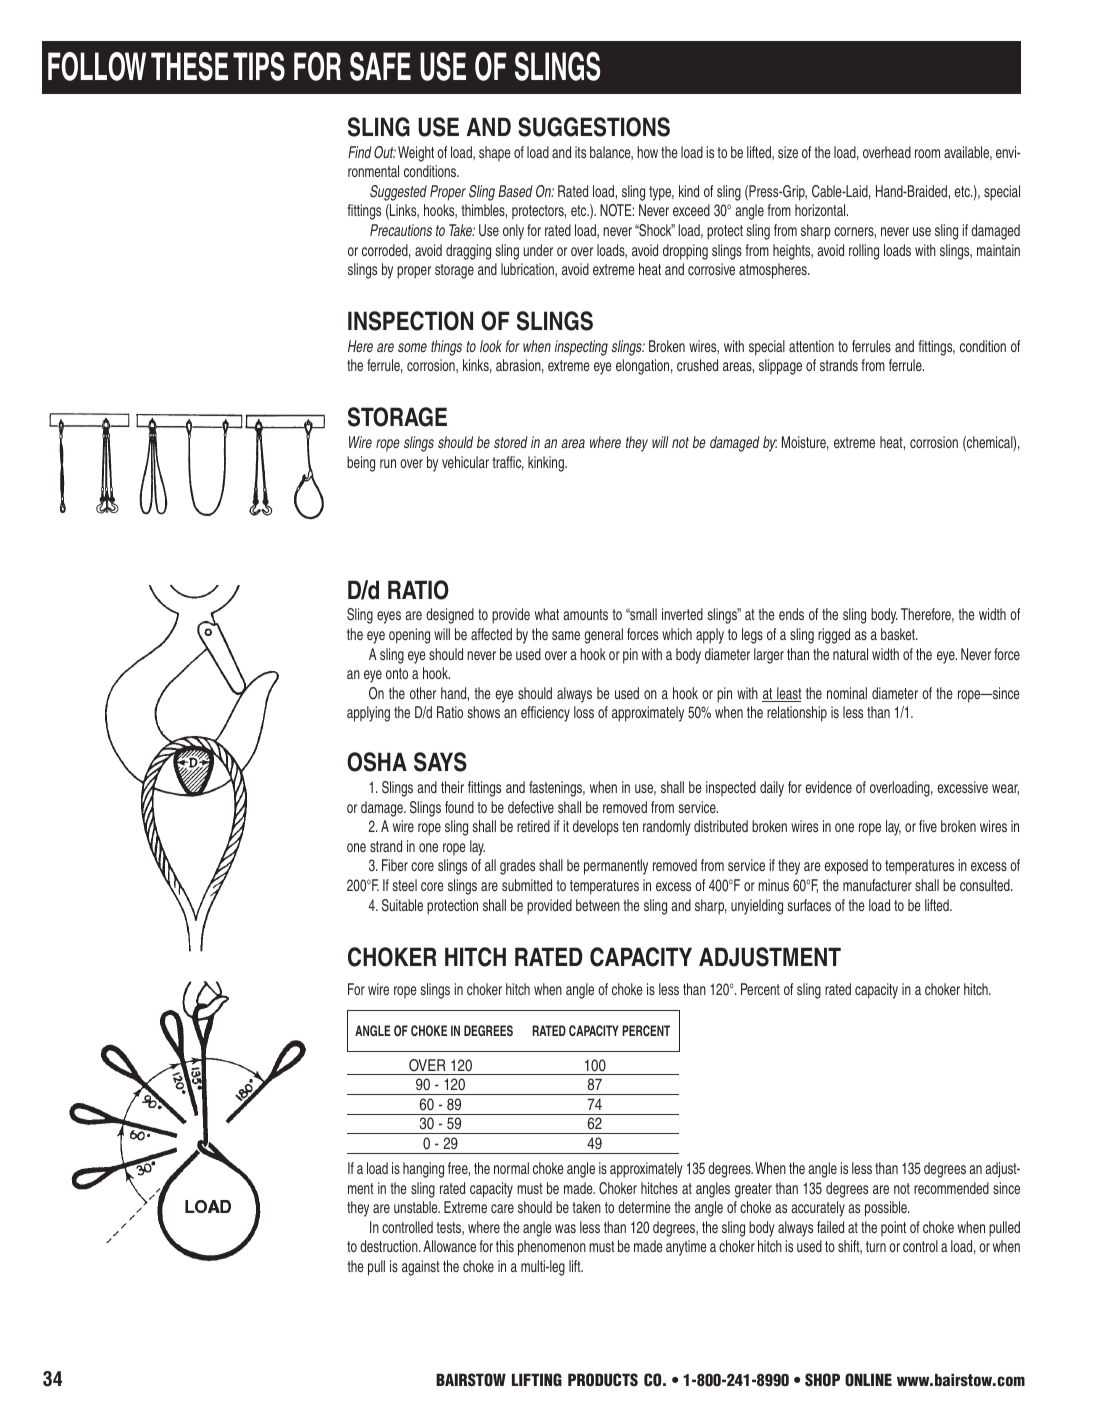 This document has height=1421, width=1094. I want to click on phenomenon, so click(552, 1248).
